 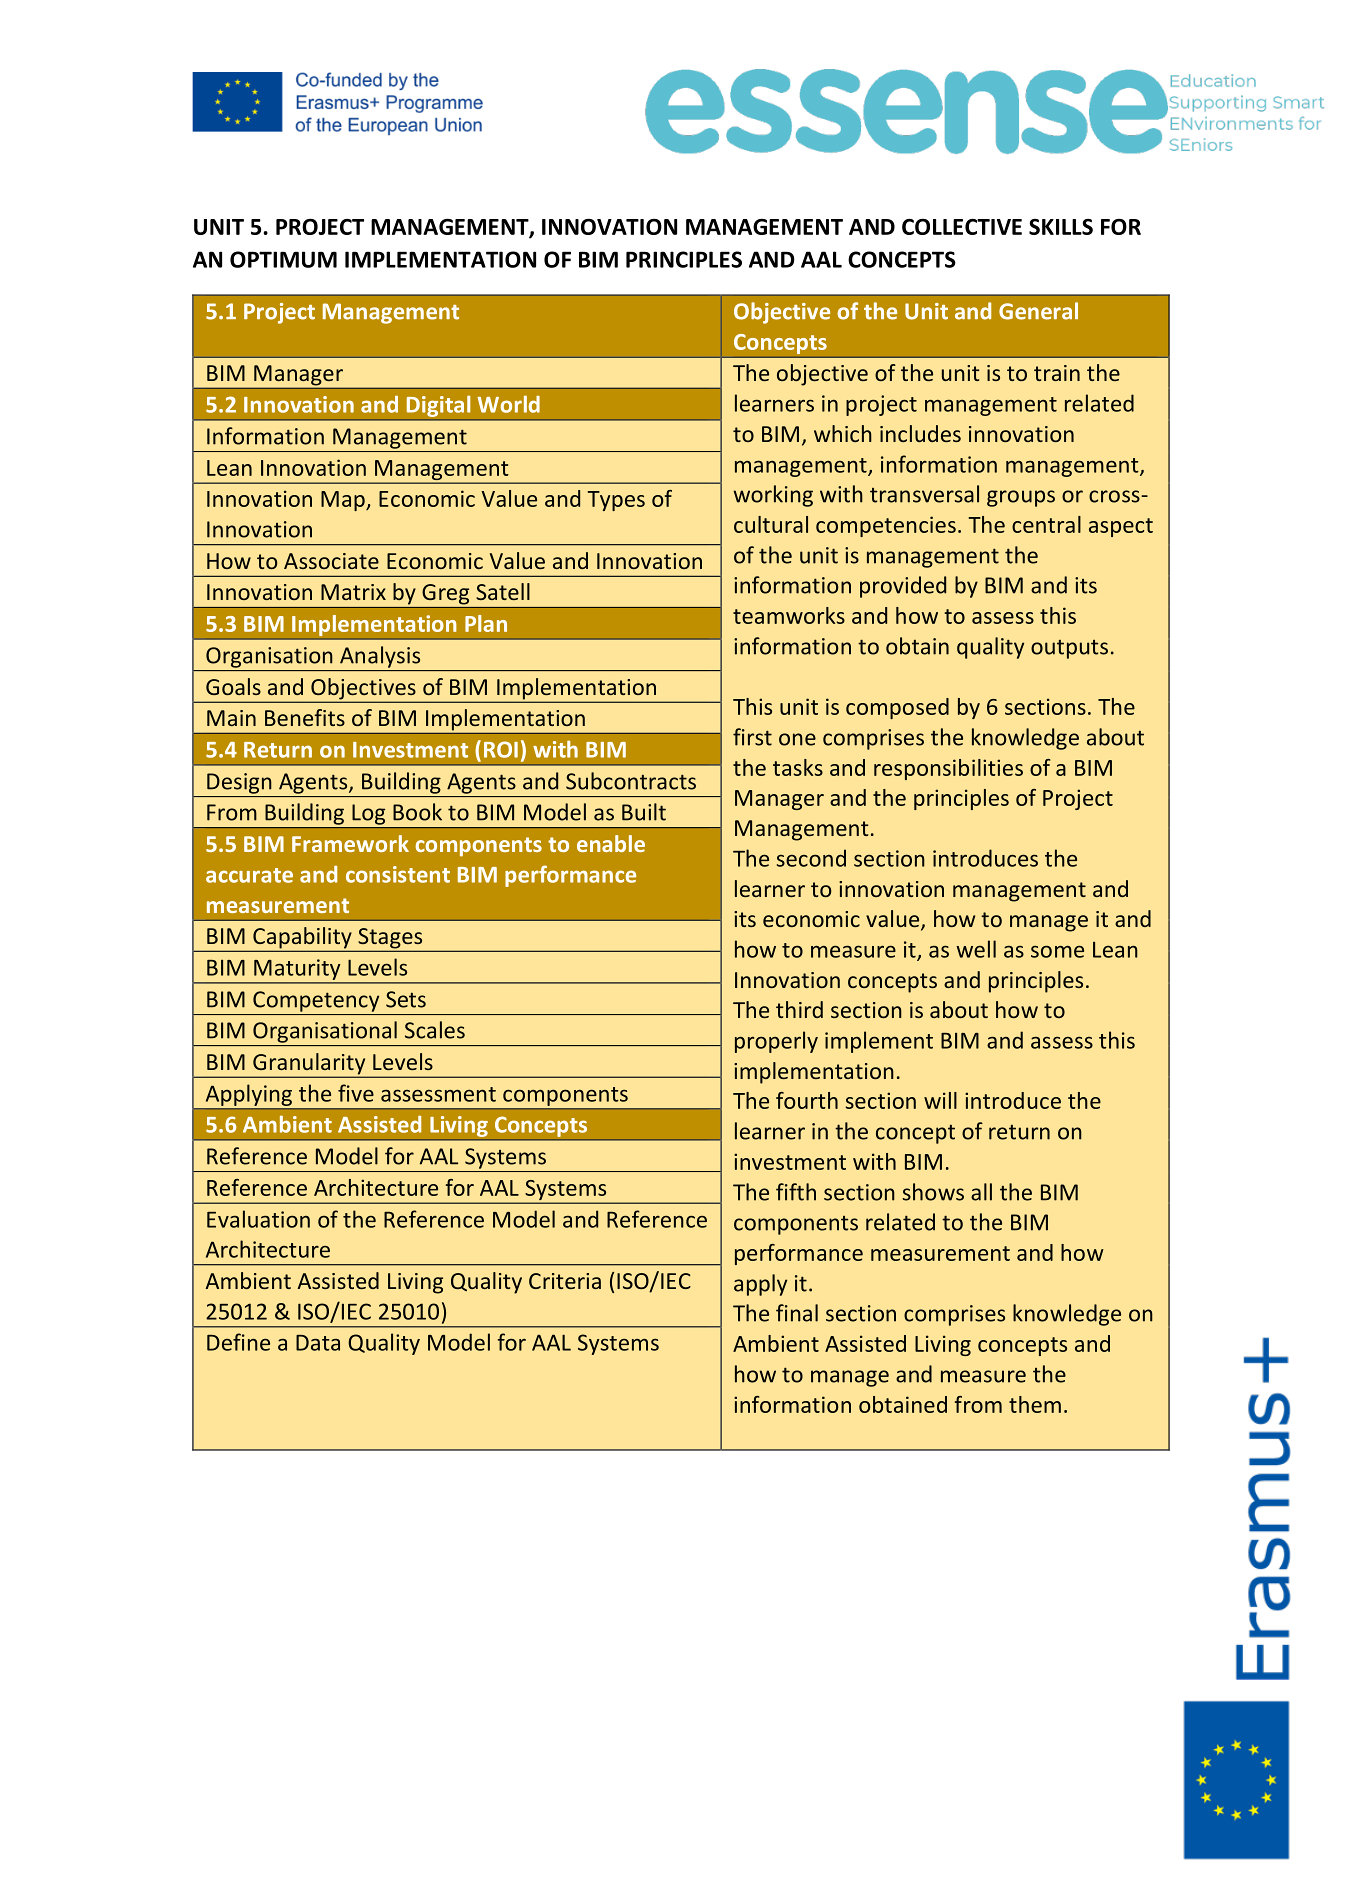 What do you see at coordinates (948, 769) in the screenshot?
I see `responsibilities` at bounding box center [948, 769].
